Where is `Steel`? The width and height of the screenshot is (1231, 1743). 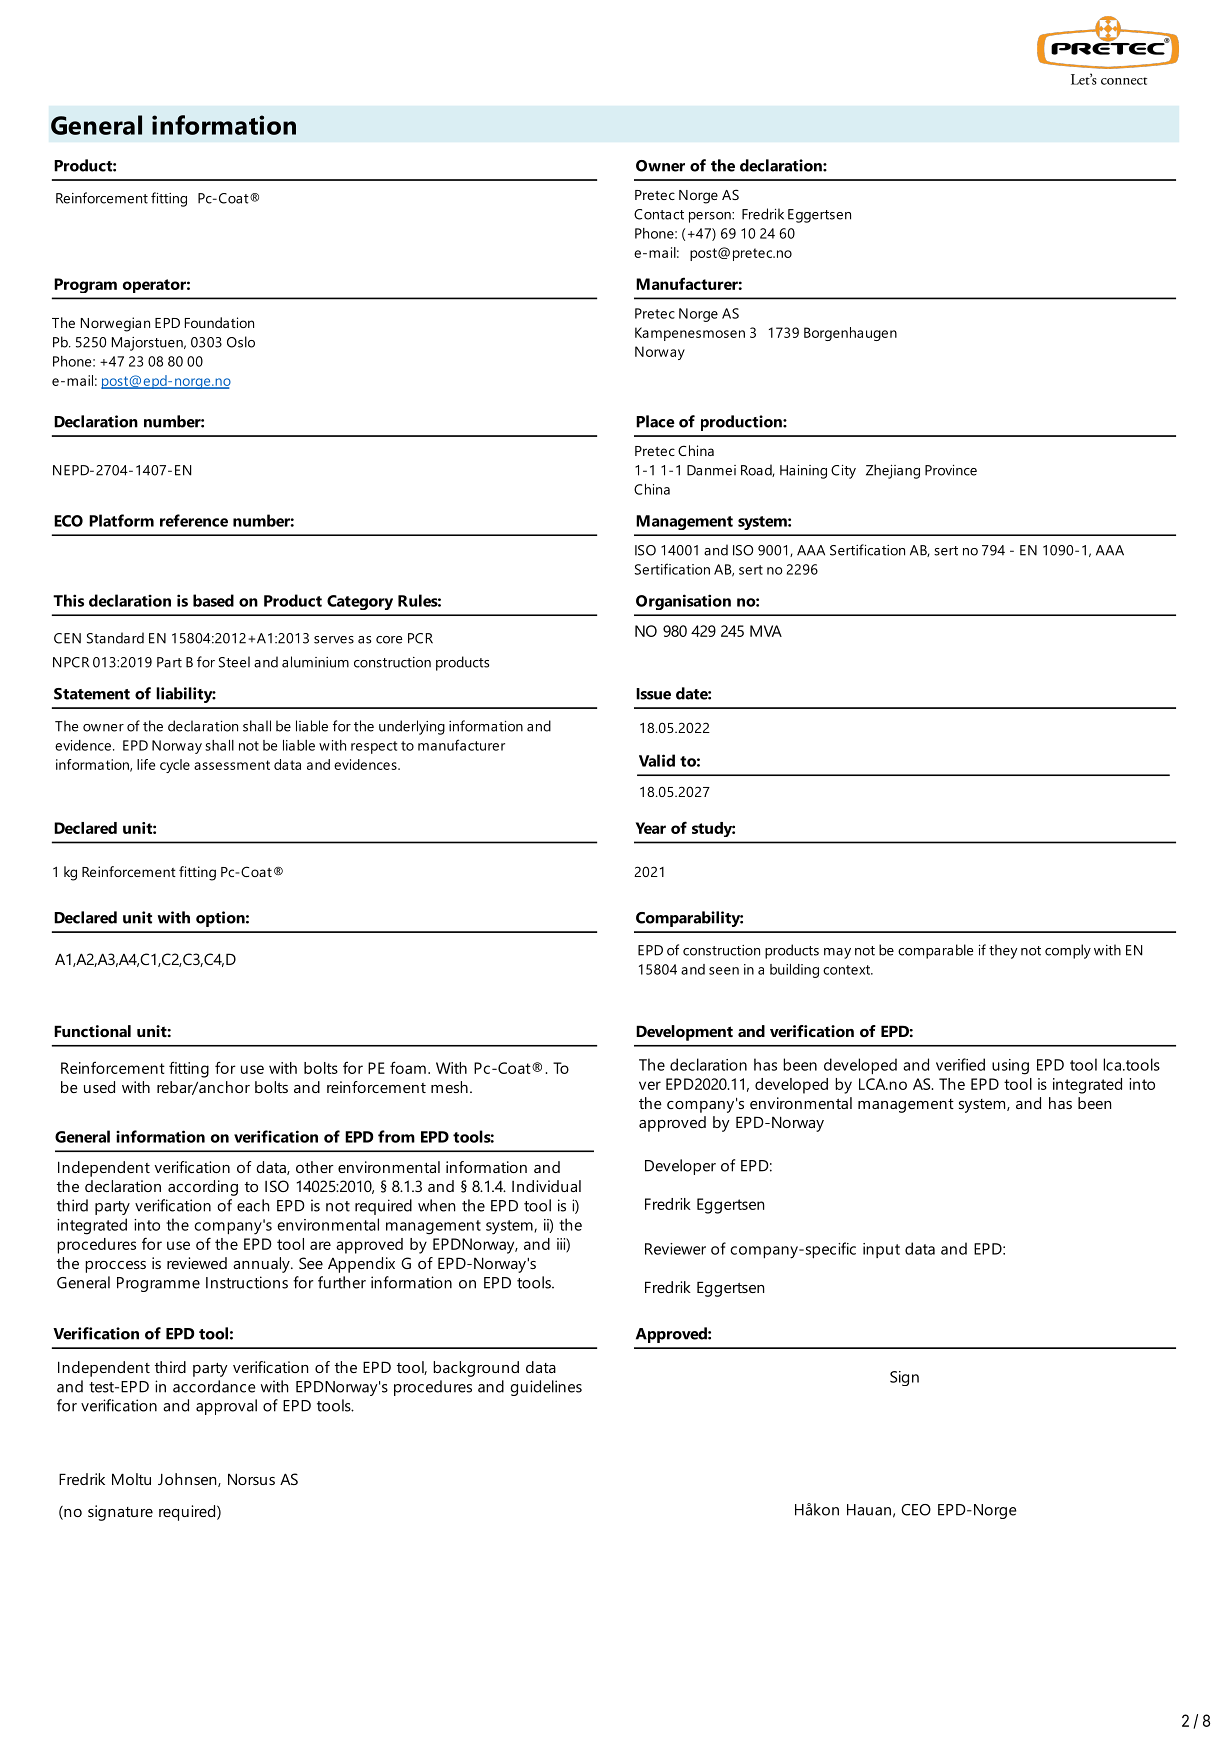 Steel is located at coordinates (234, 662).
